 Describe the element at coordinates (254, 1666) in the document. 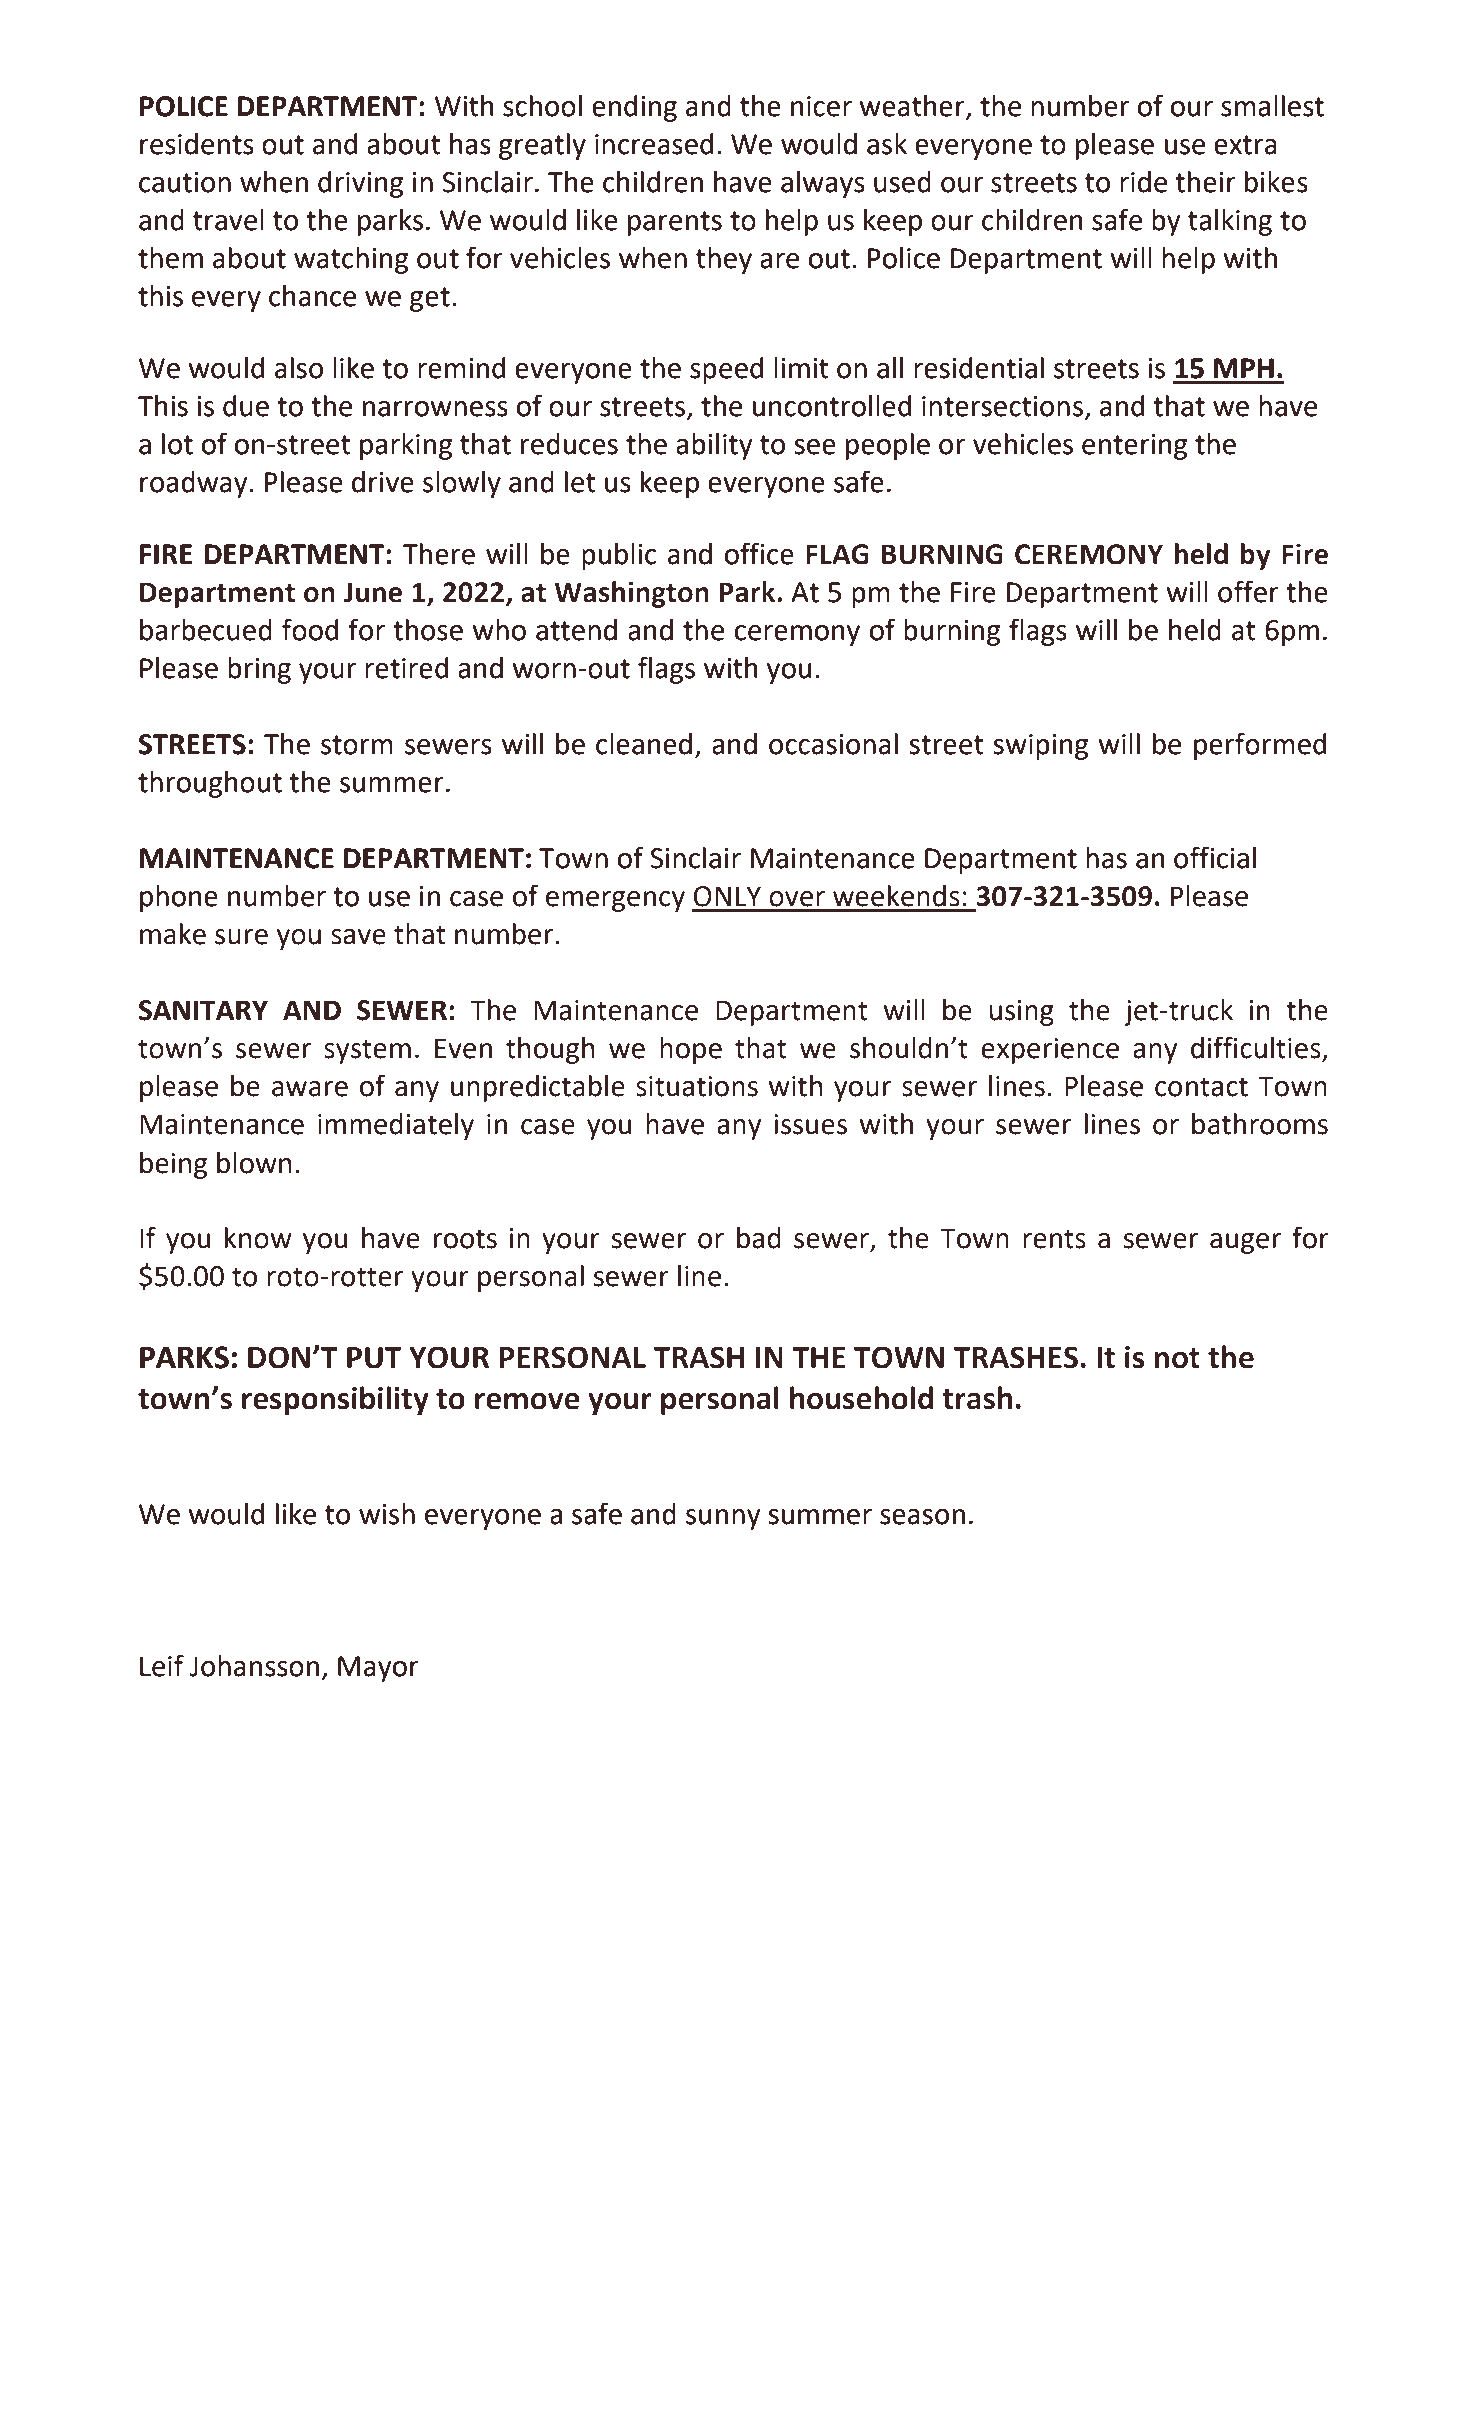

I see `Johansson` at that location.
